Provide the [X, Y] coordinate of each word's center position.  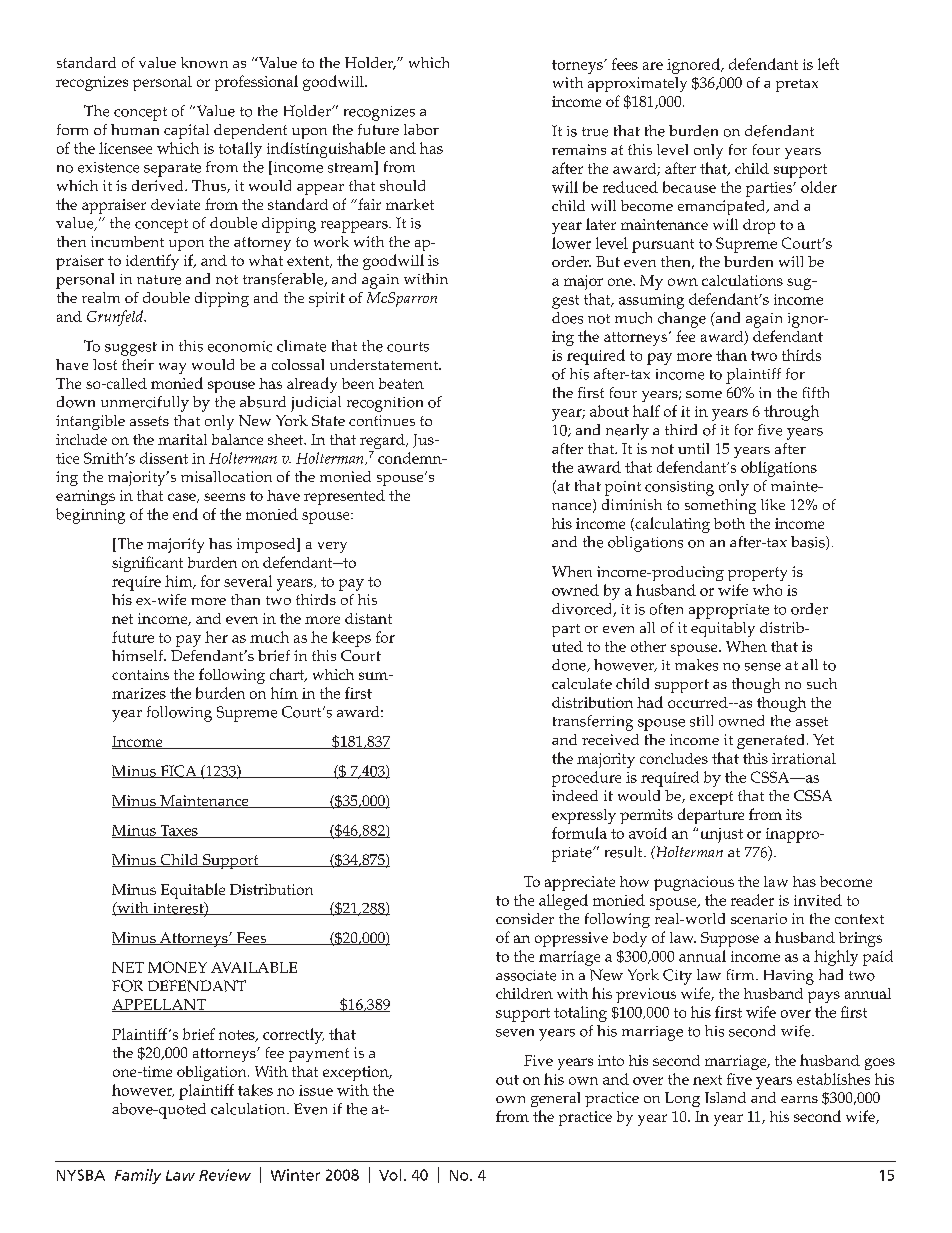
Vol [390, 1175]
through [791, 413]
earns [799, 1099]
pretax [797, 85]
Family [138, 1176]
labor [421, 129]
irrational [804, 758]
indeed [575, 795]
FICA [178, 771]
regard [383, 443]
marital [182, 439]
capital [186, 131]
